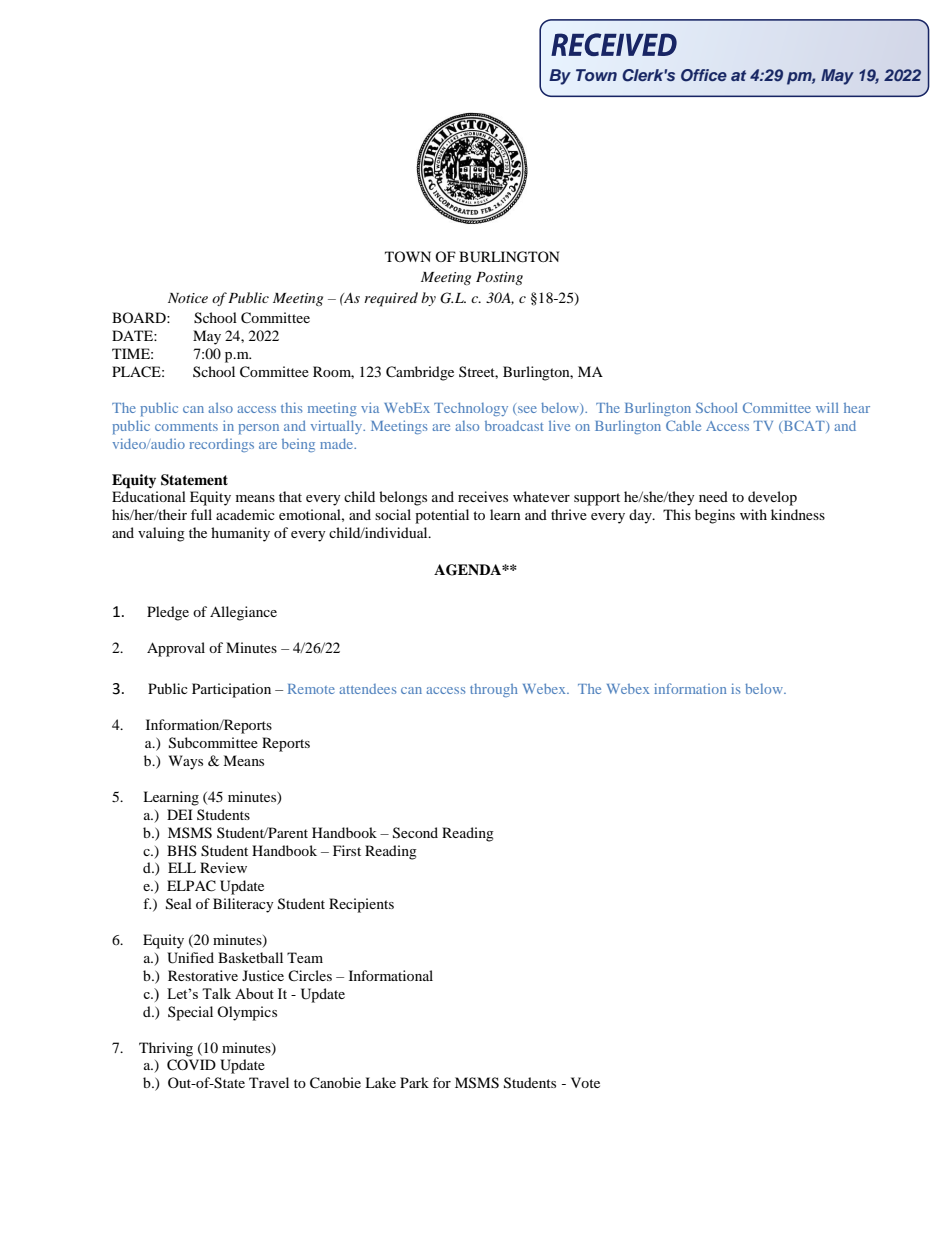  Describe the element at coordinates (179, 904) in the screenshot. I see `Seal` at that location.
